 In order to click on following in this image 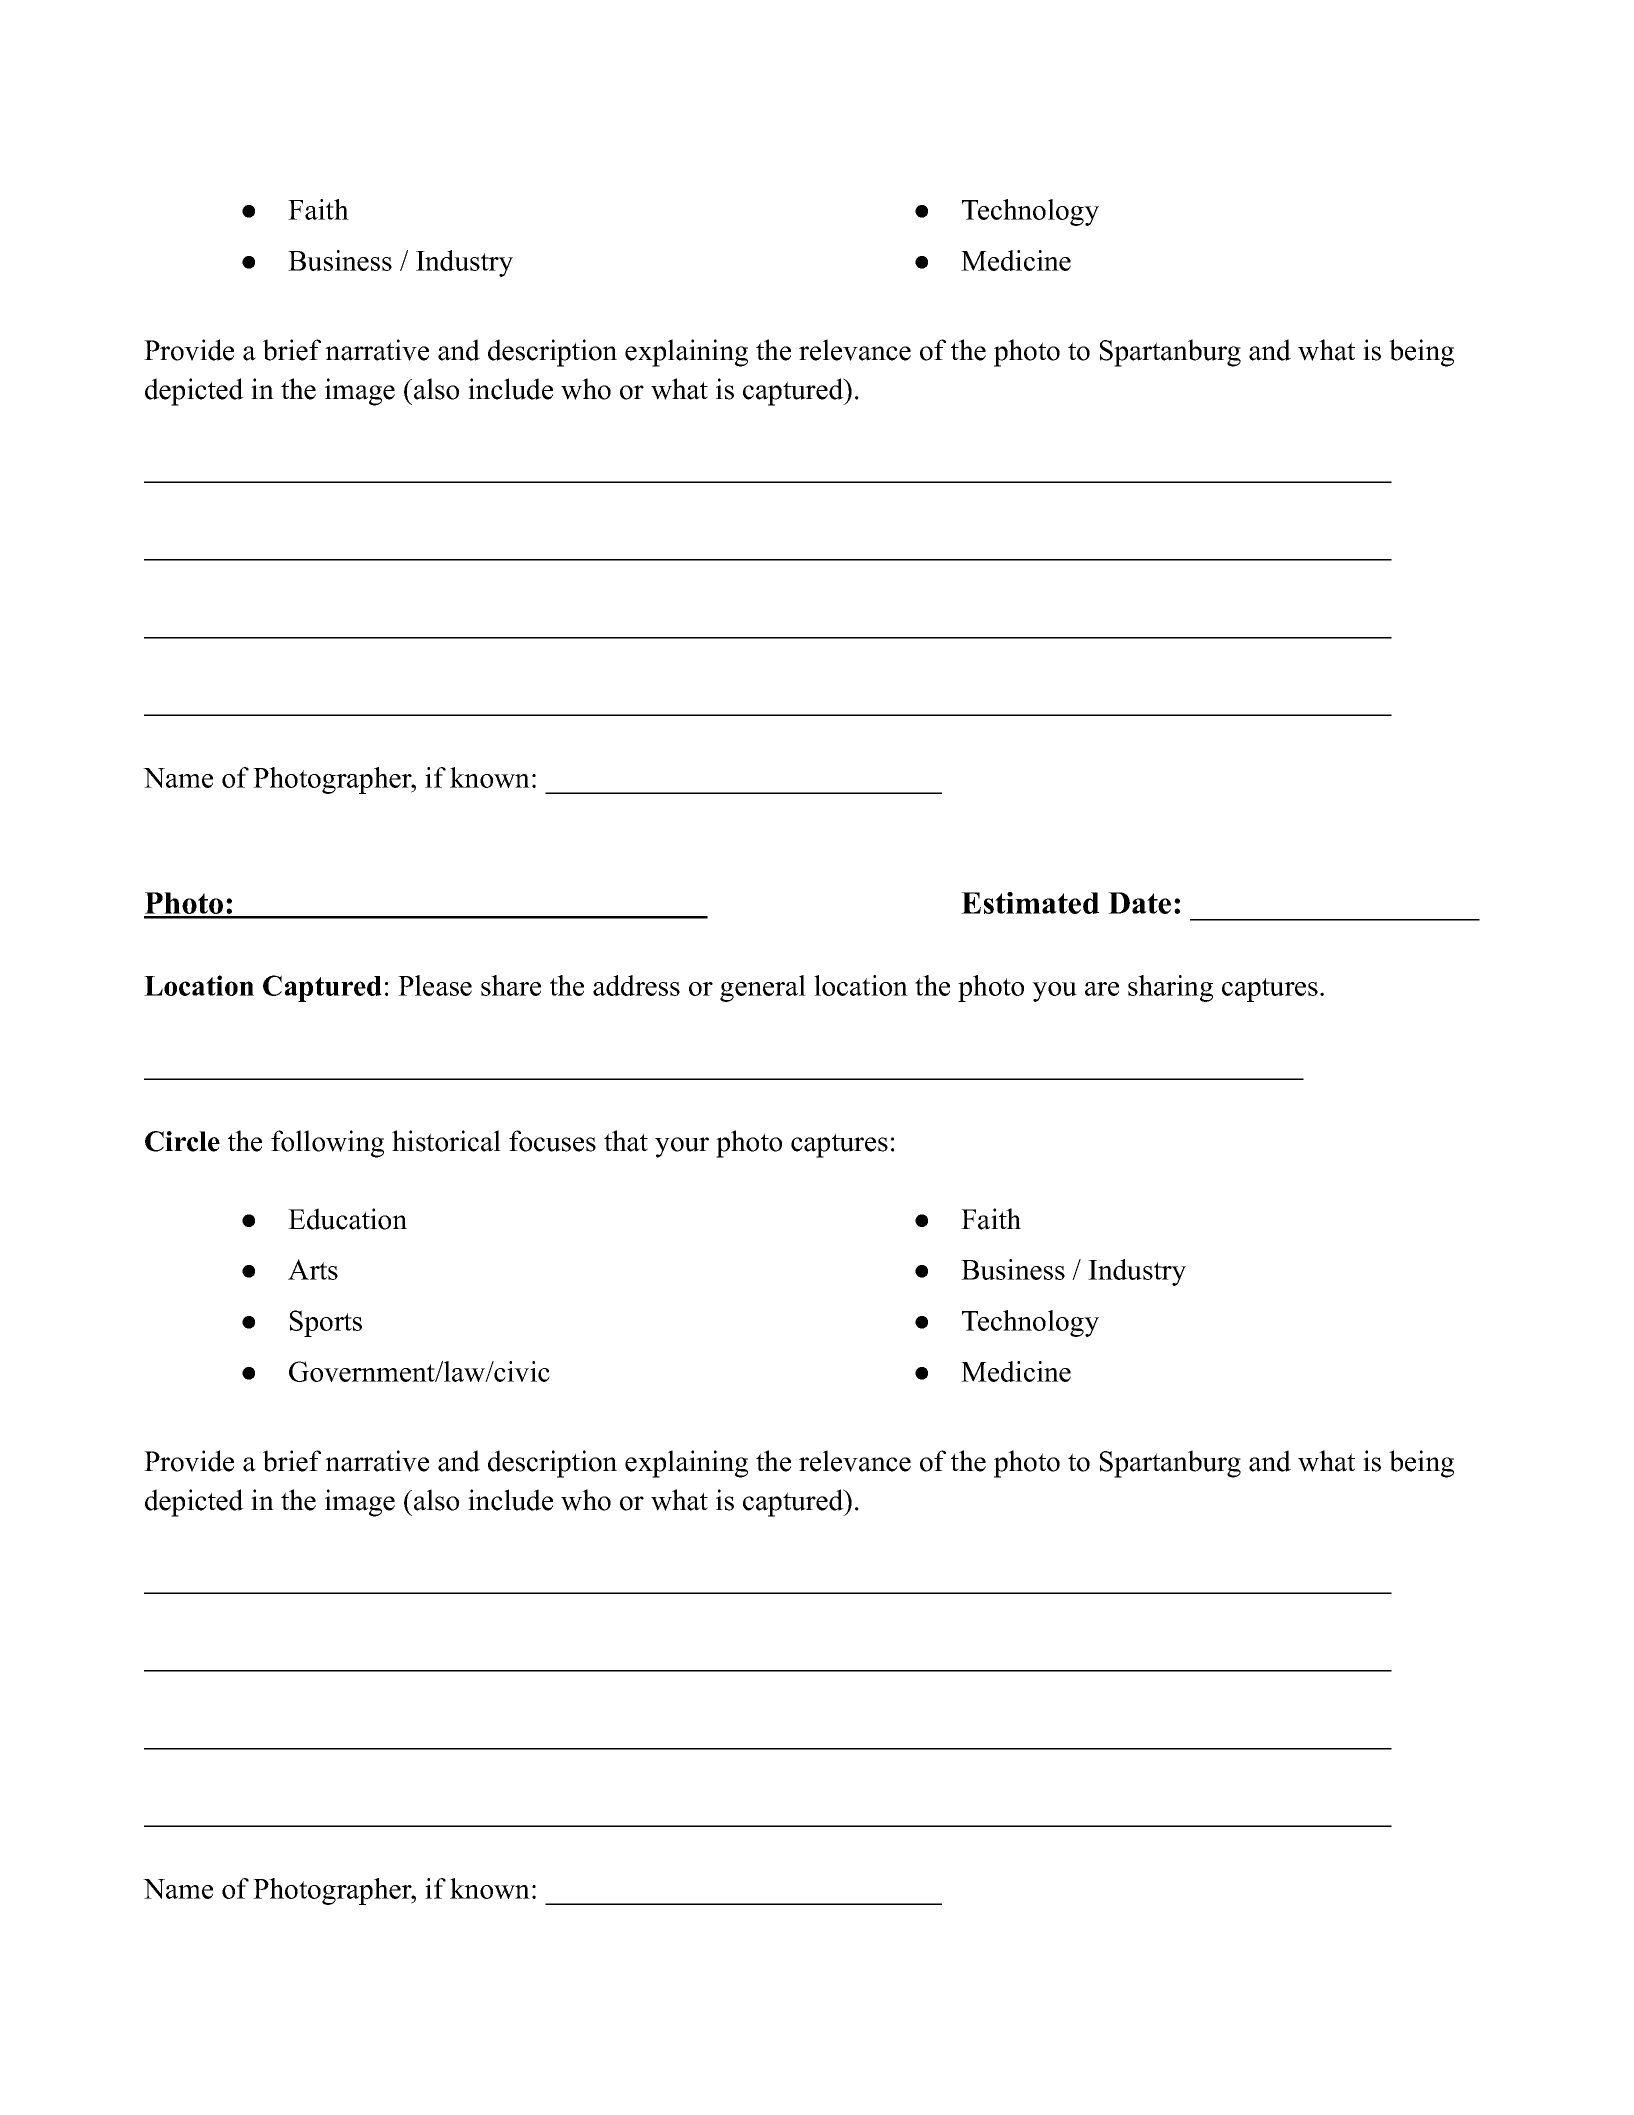, I will do `click(327, 1144)`.
